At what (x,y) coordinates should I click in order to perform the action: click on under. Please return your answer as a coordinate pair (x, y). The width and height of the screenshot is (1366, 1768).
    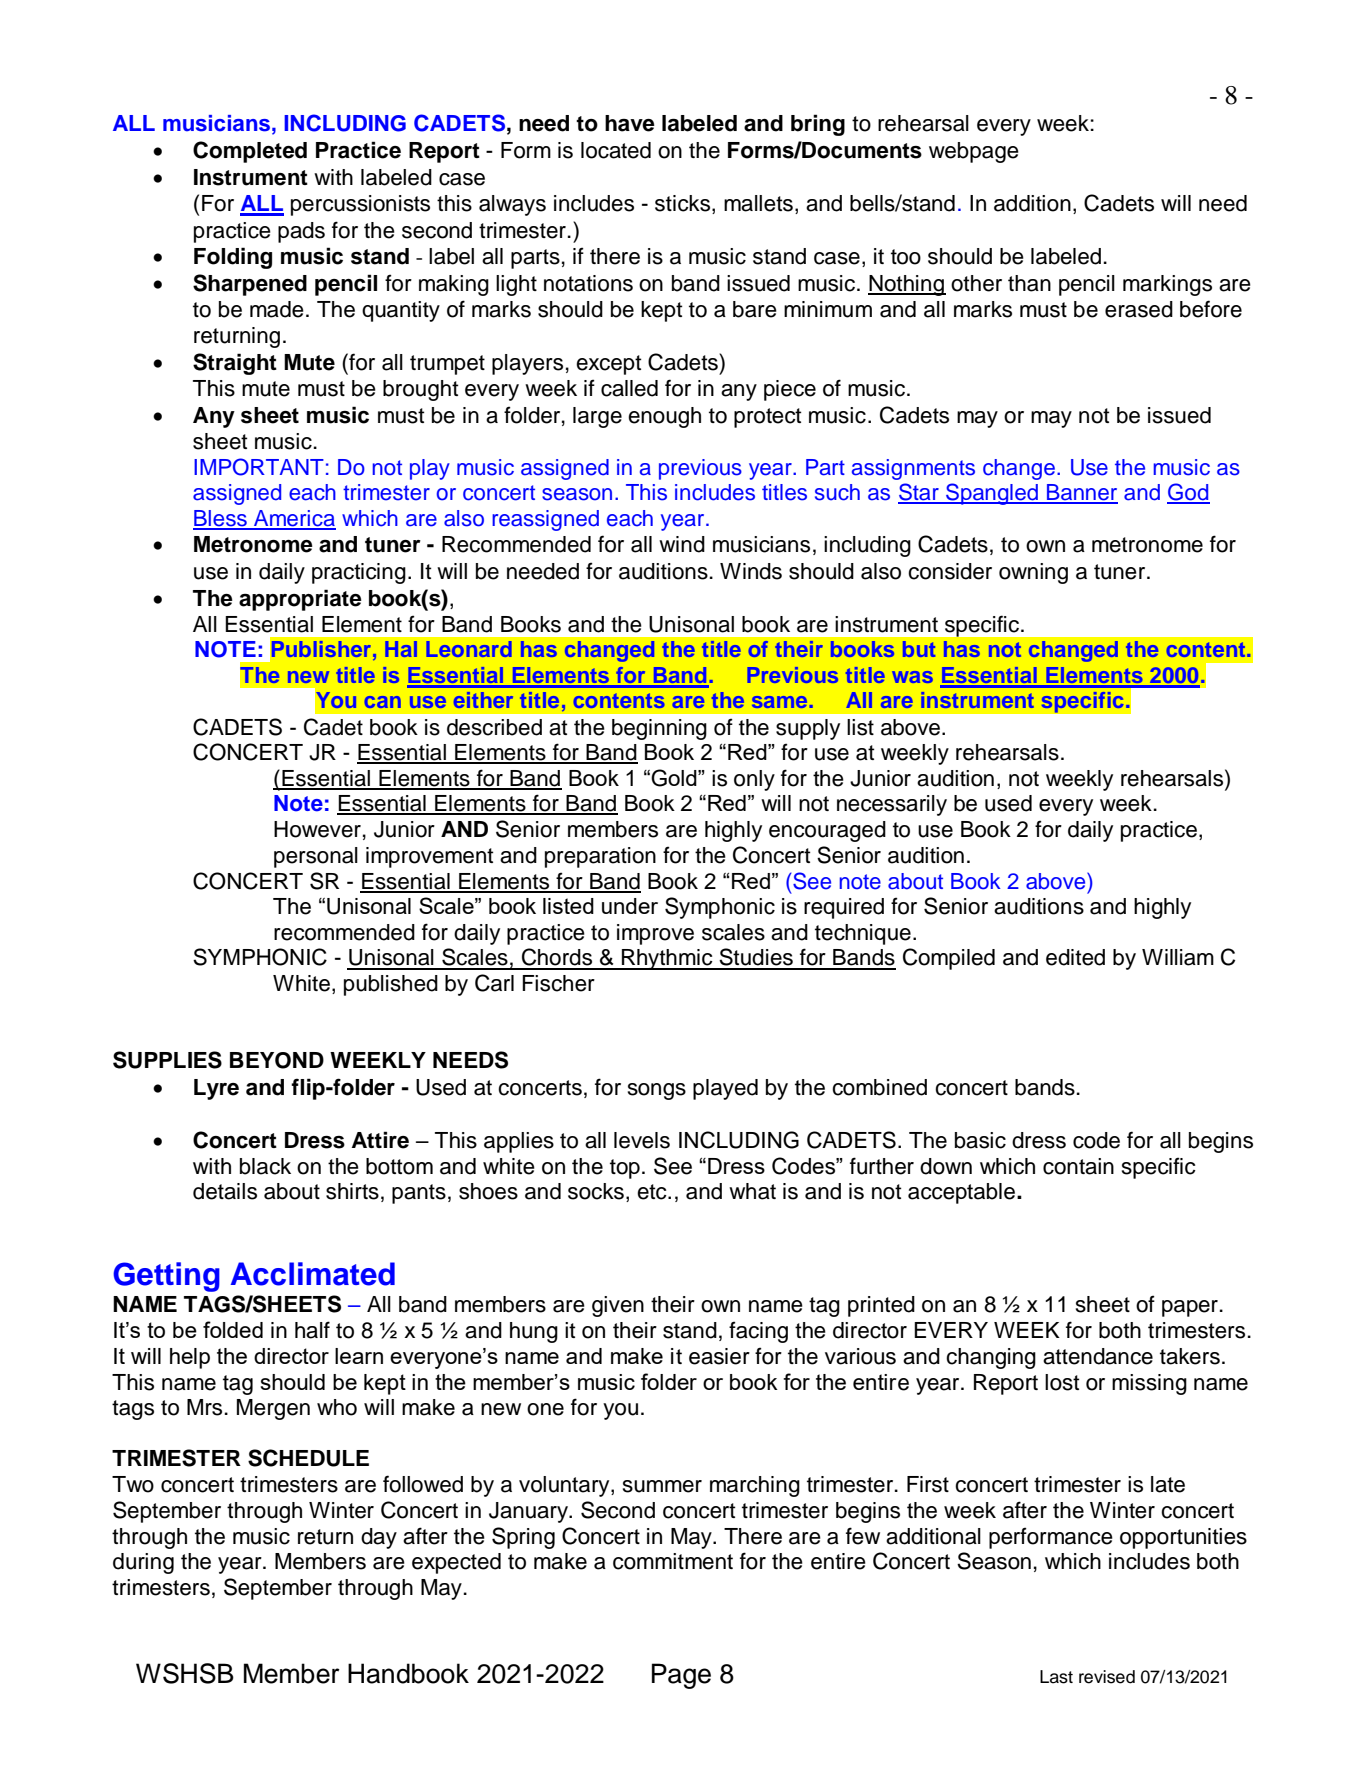
    Looking at the image, I should click on (630, 906).
